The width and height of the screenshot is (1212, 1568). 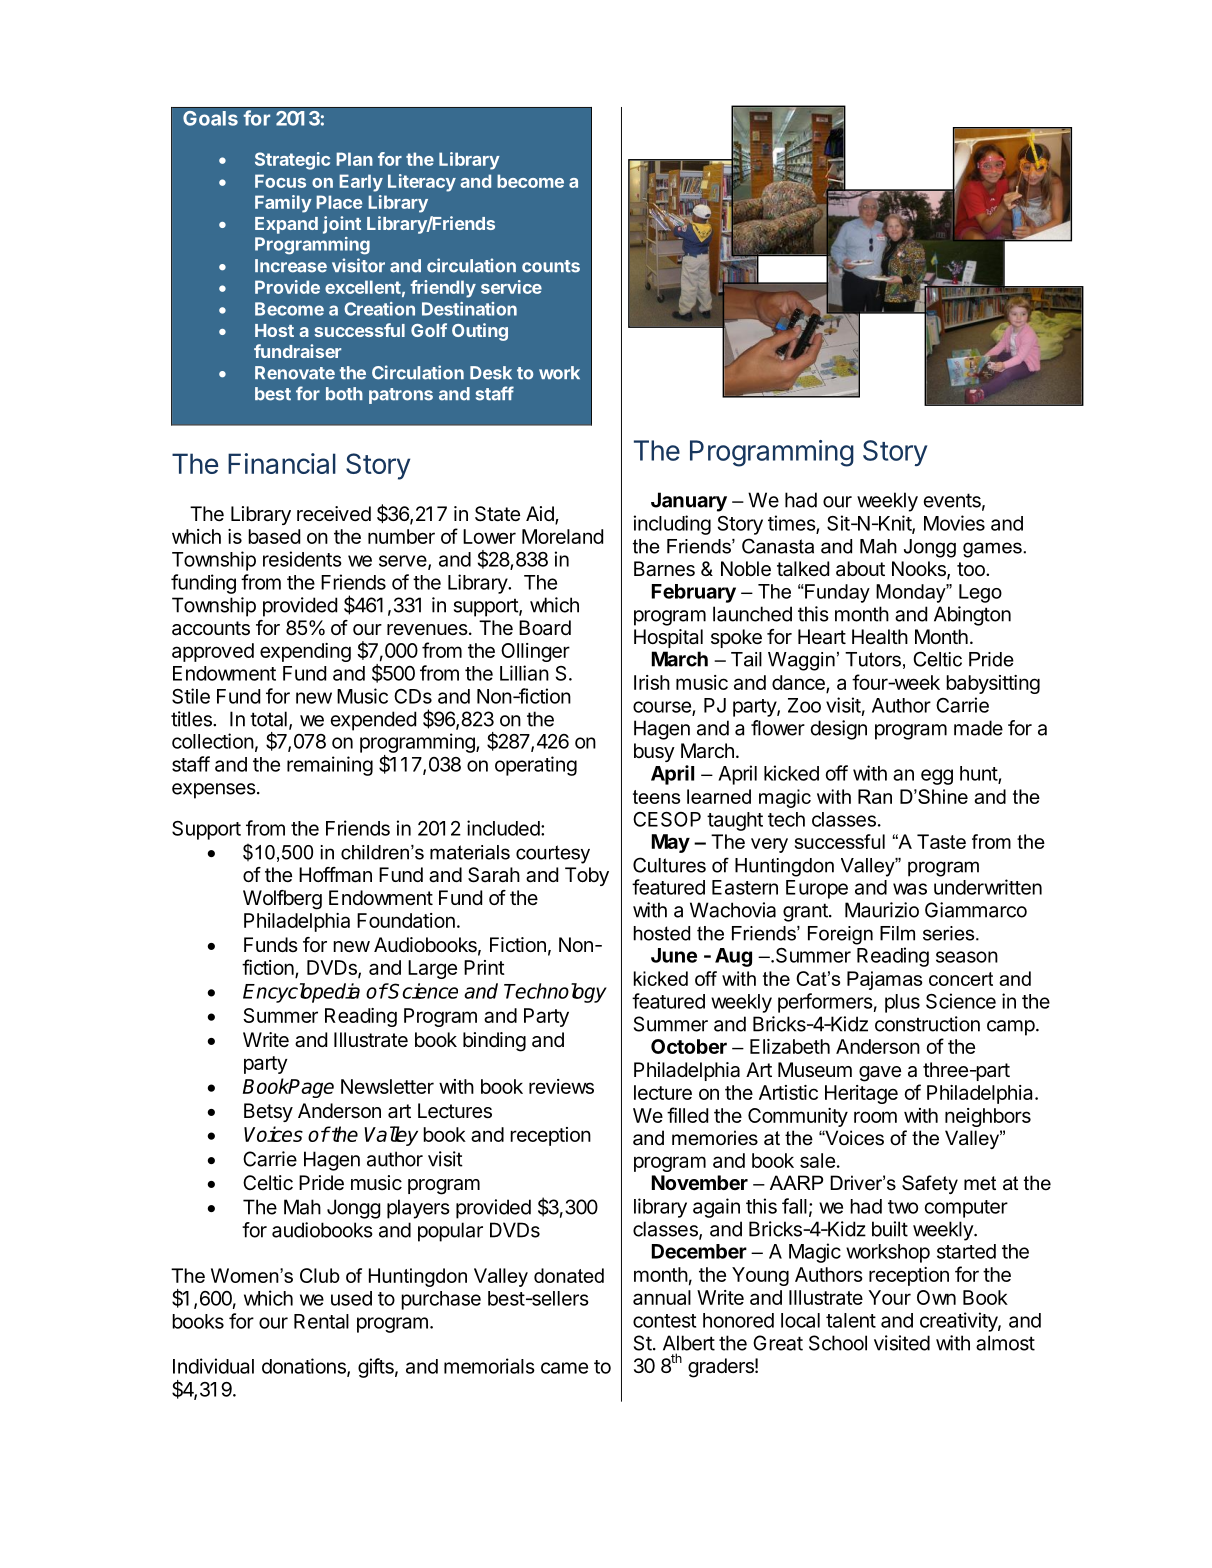 What do you see at coordinates (321, 1321) in the screenshot?
I see `Rental` at bounding box center [321, 1321].
